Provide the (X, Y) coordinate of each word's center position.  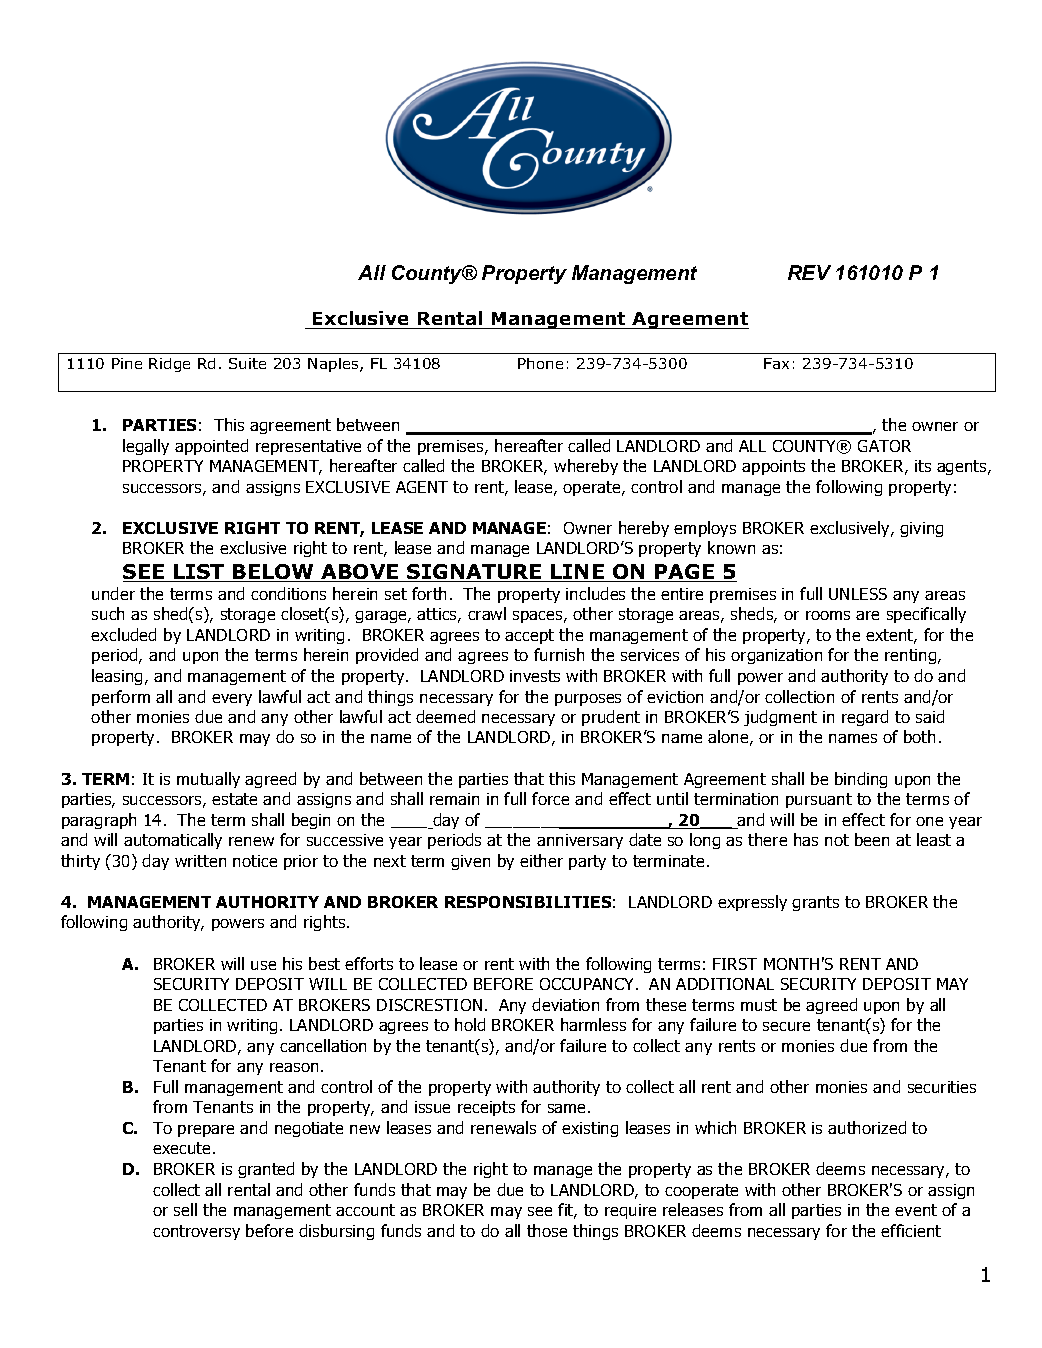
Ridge (169, 365)
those (547, 1230)
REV (809, 272)
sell (185, 1209)
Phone (540, 363)
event (916, 1210)
